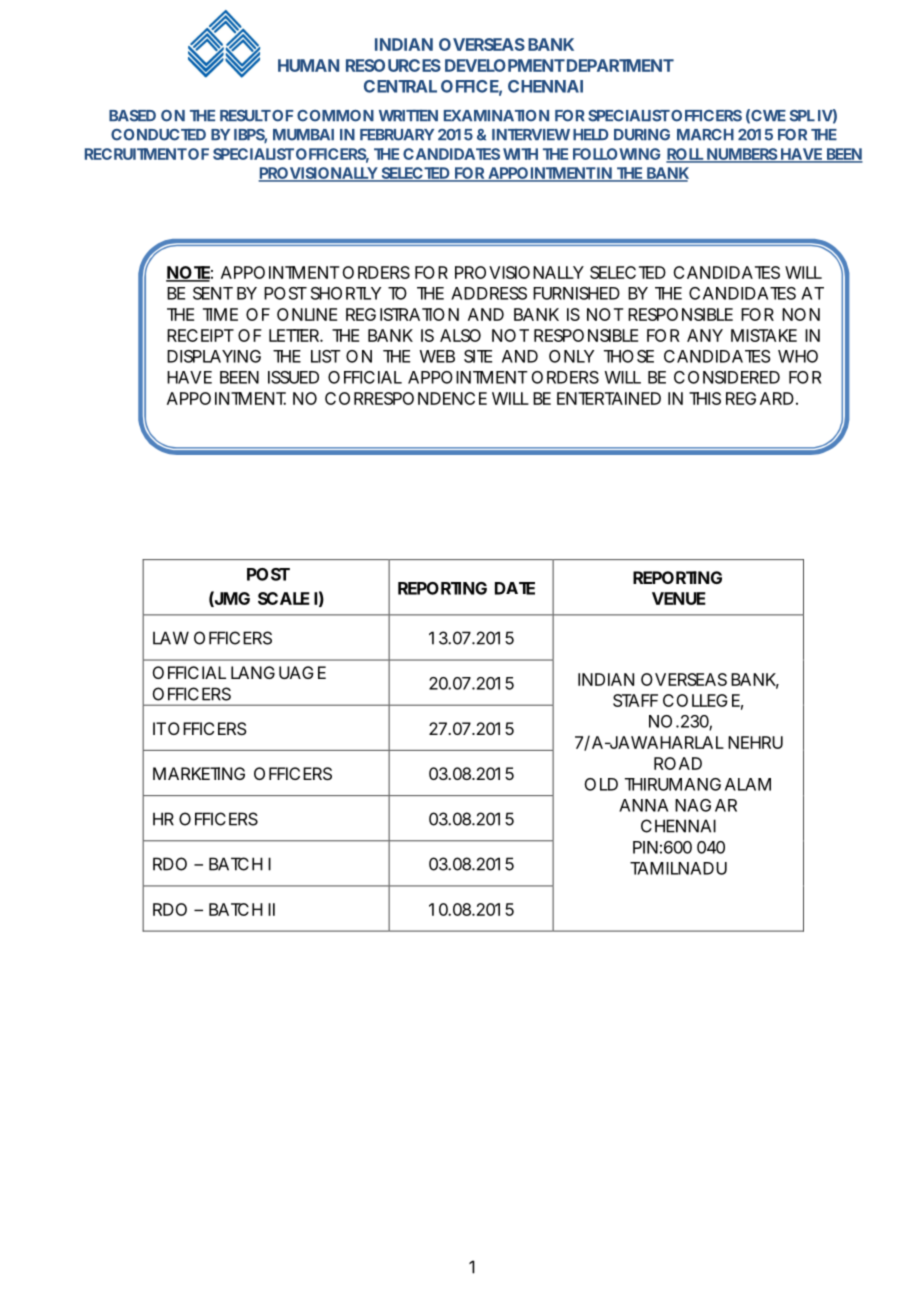 This screenshot has height=1308, width=924. Describe the element at coordinates (601, 784) in the screenshot. I see `OLD` at that location.
